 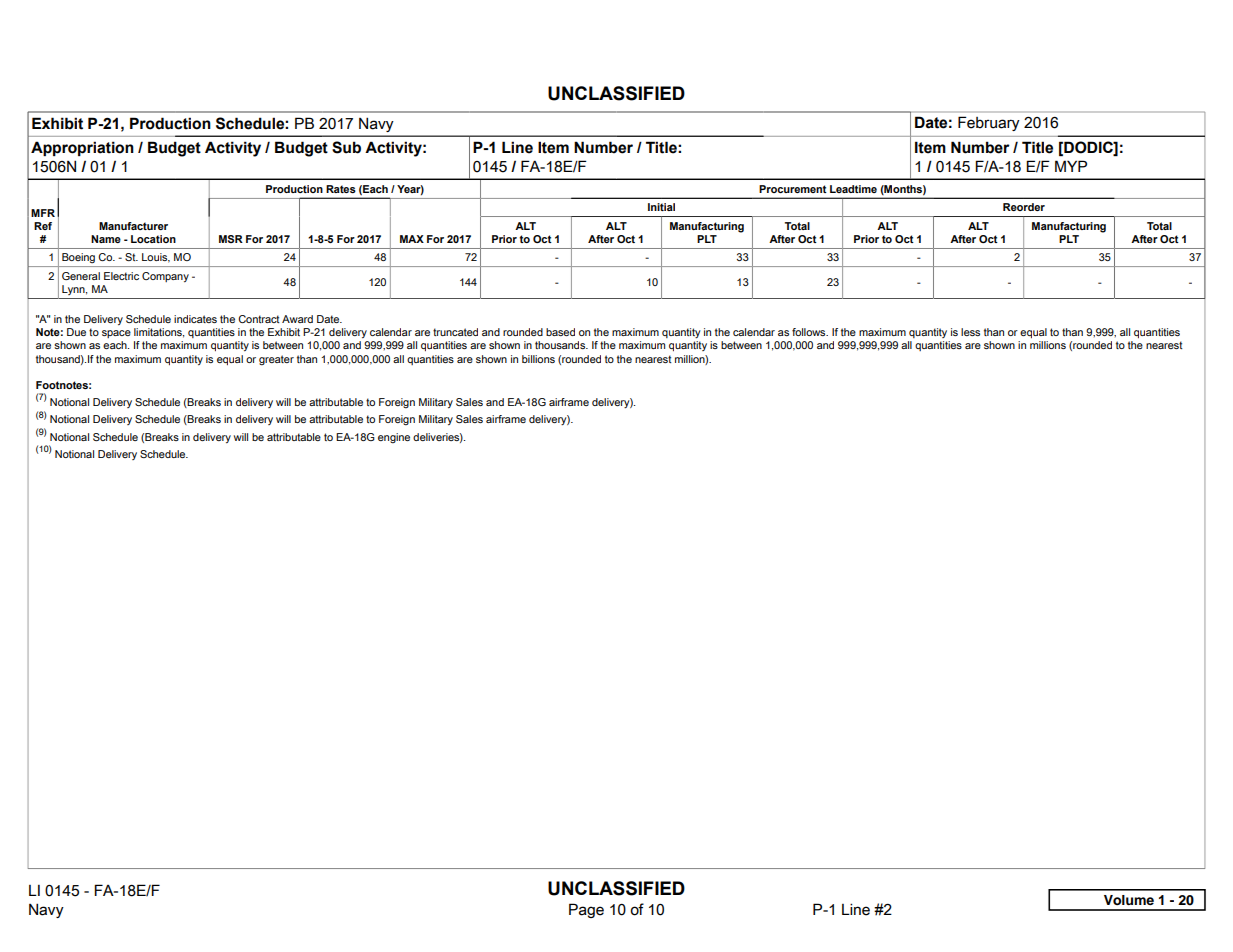 I want to click on Volume, so click(x=1129, y=900).
